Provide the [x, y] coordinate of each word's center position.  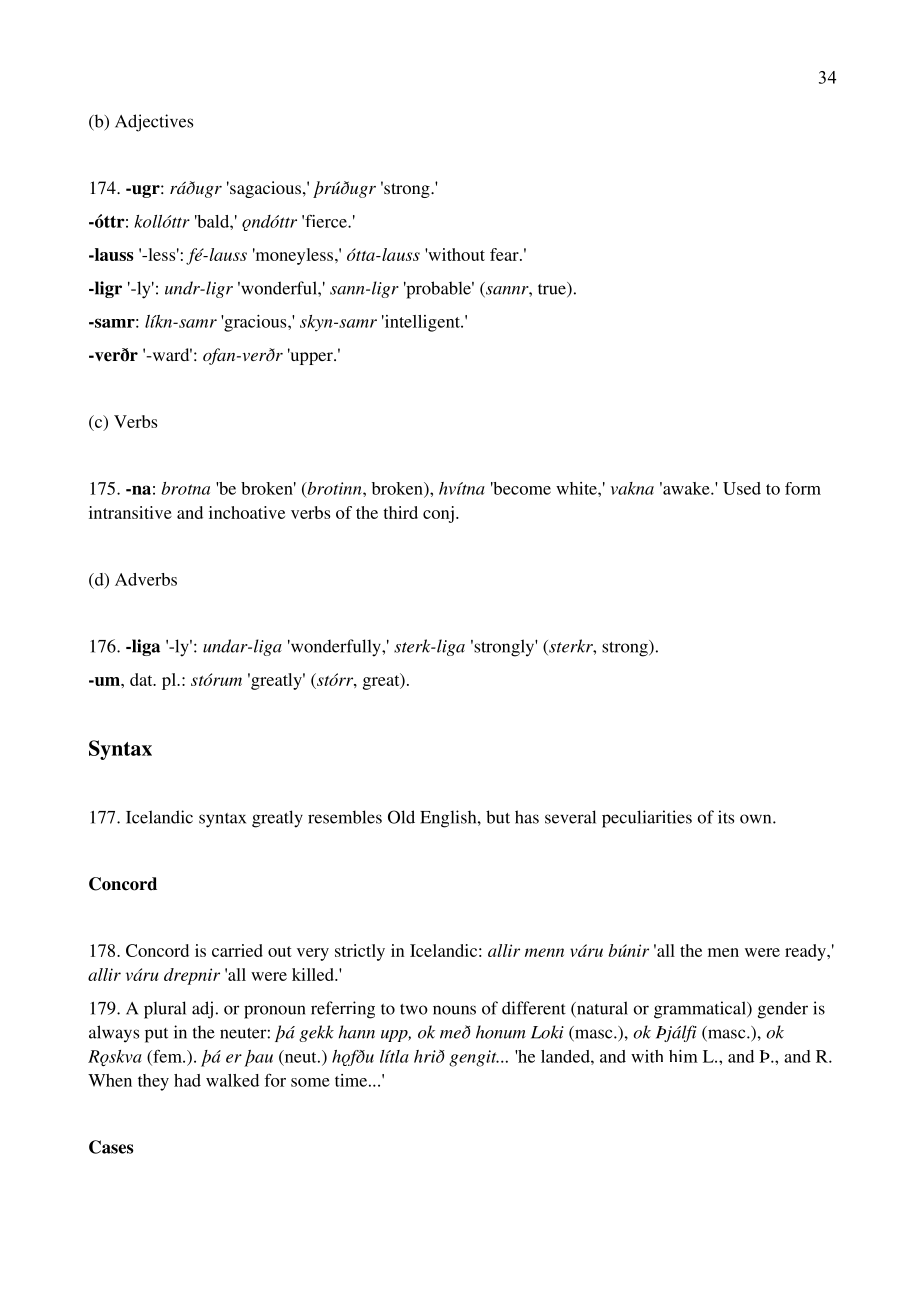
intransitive [130, 512]
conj [438, 514]
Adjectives [154, 123]
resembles [345, 817]
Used [742, 488]
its [726, 817]
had [187, 1080]
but [498, 817]
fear [505, 254]
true [553, 289]
